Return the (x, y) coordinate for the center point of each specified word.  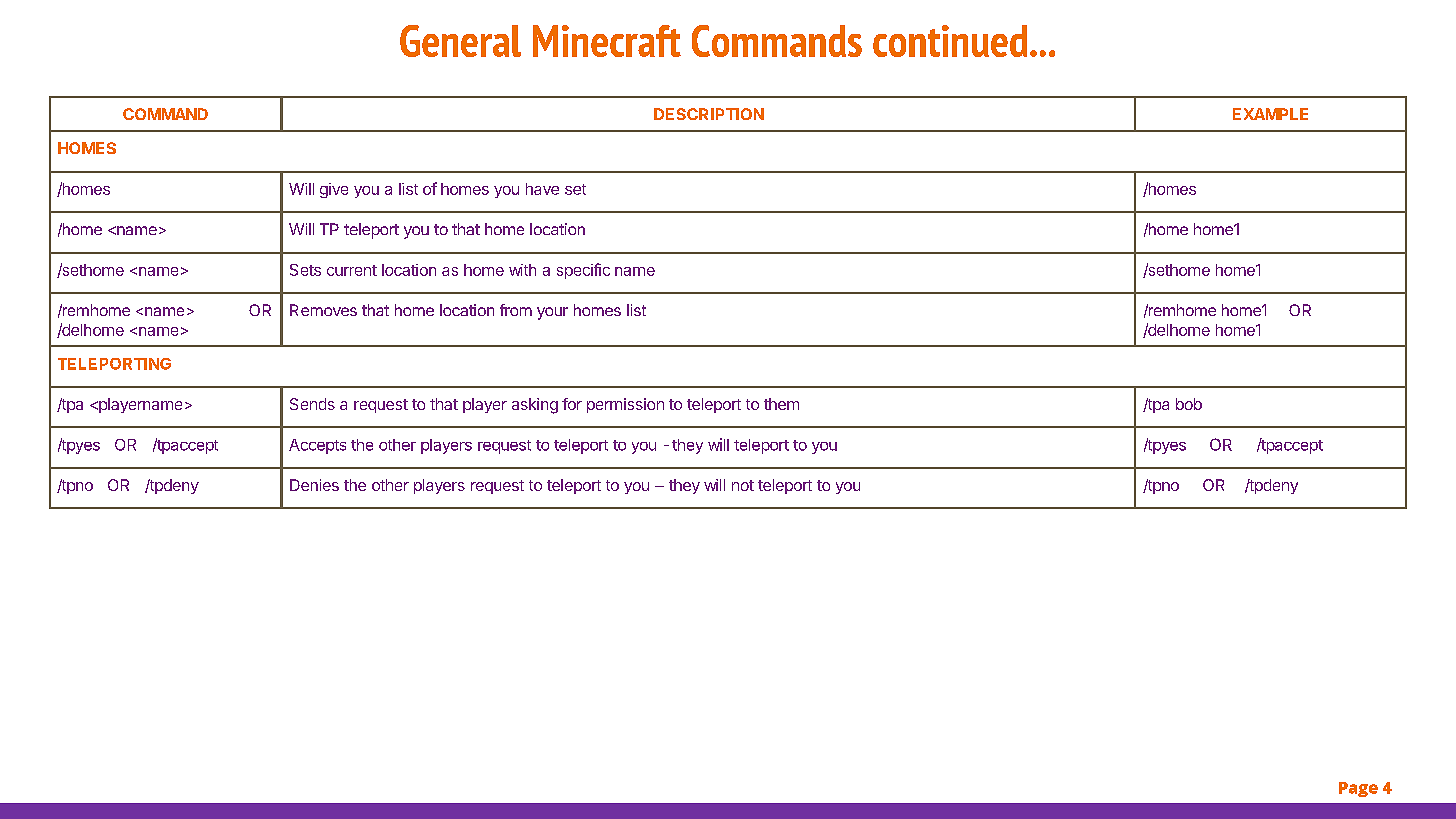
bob (1189, 404)
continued (950, 41)
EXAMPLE (1270, 114)
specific (583, 271)
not (743, 485)
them (781, 404)
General (460, 41)
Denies (314, 485)
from (516, 310)
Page (1358, 789)
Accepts (317, 446)
